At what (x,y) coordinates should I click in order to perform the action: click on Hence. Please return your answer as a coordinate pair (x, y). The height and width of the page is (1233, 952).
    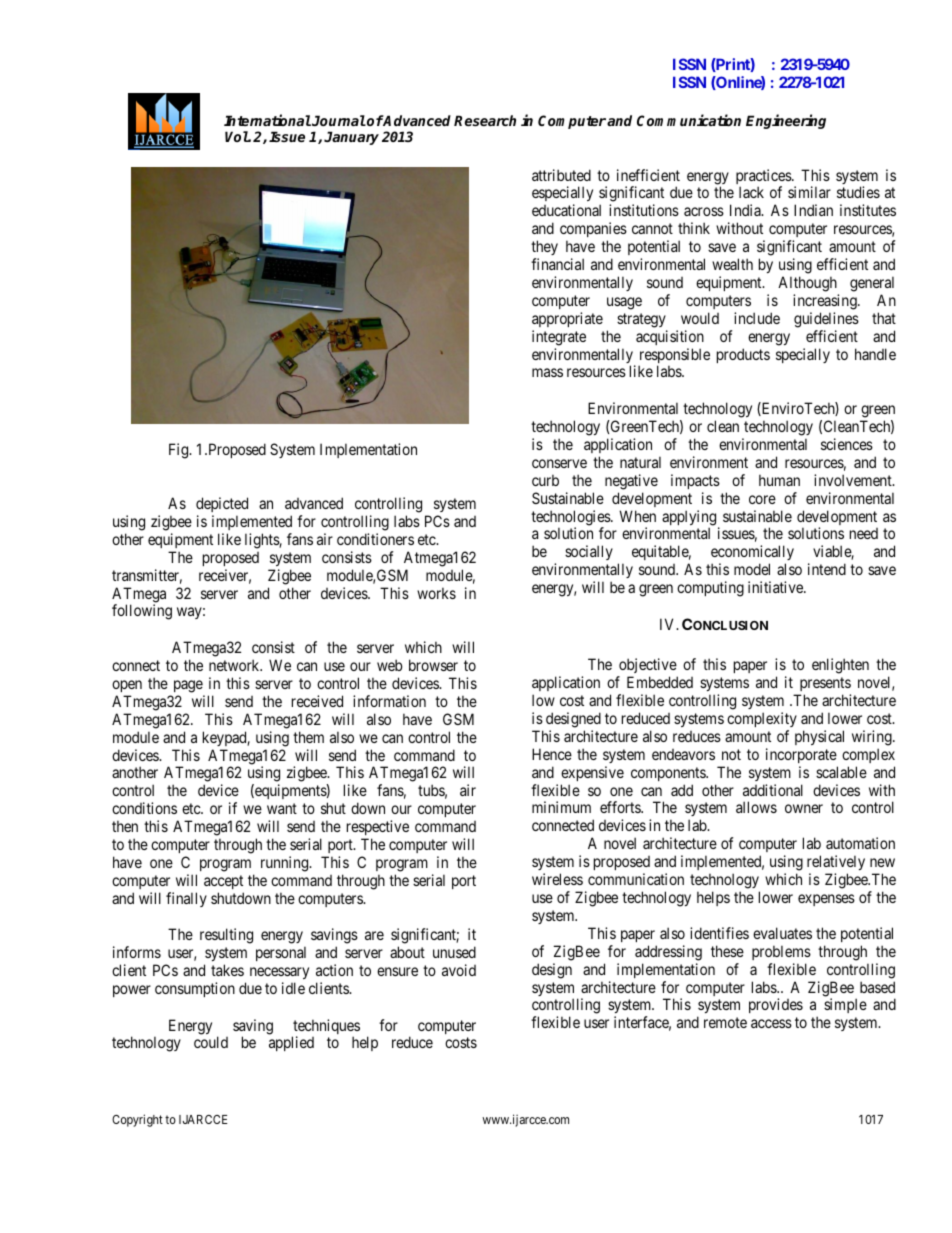
    Looking at the image, I should click on (552, 754).
